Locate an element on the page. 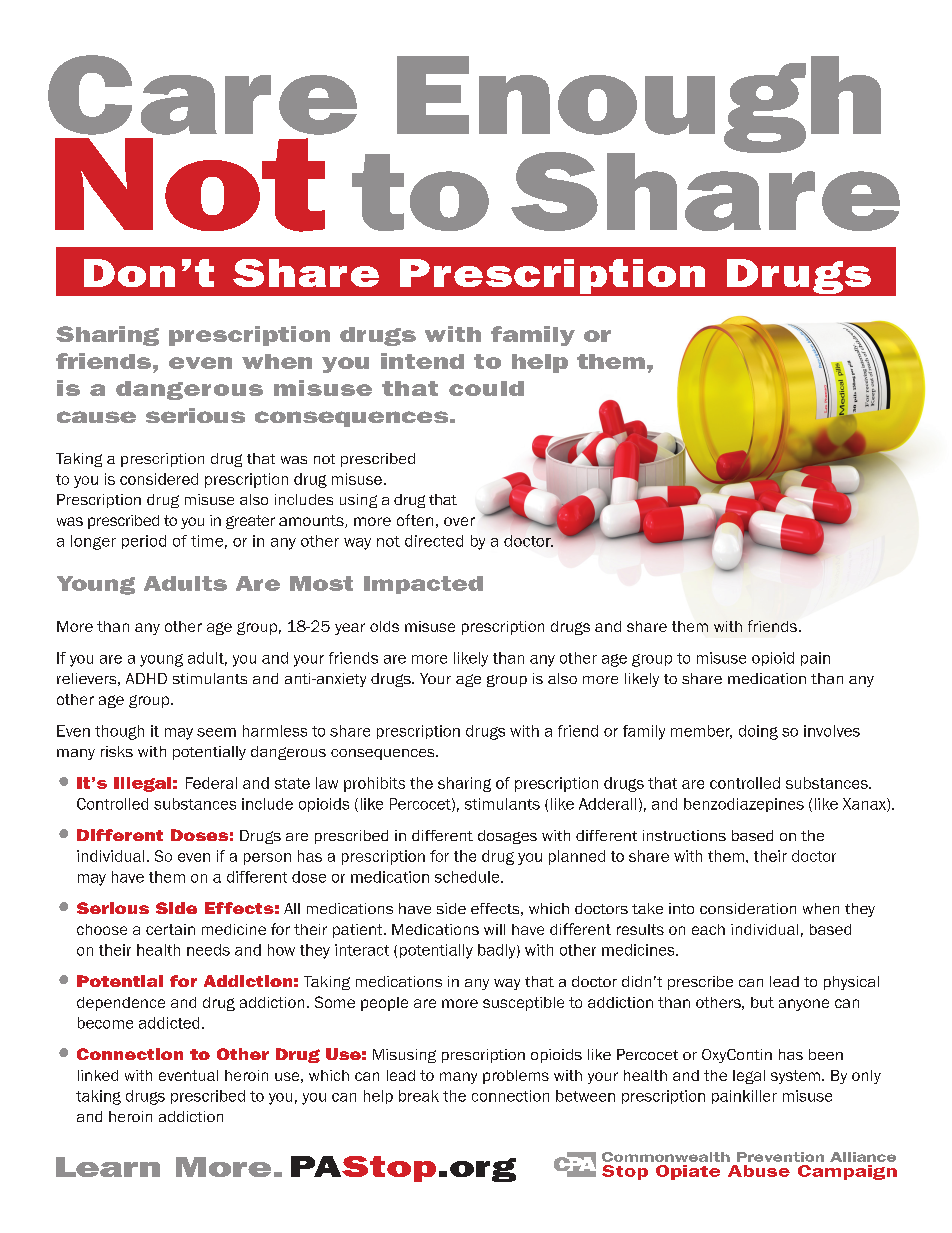 This page has height=1233, width=952. Enough is located at coordinates (639, 106).
